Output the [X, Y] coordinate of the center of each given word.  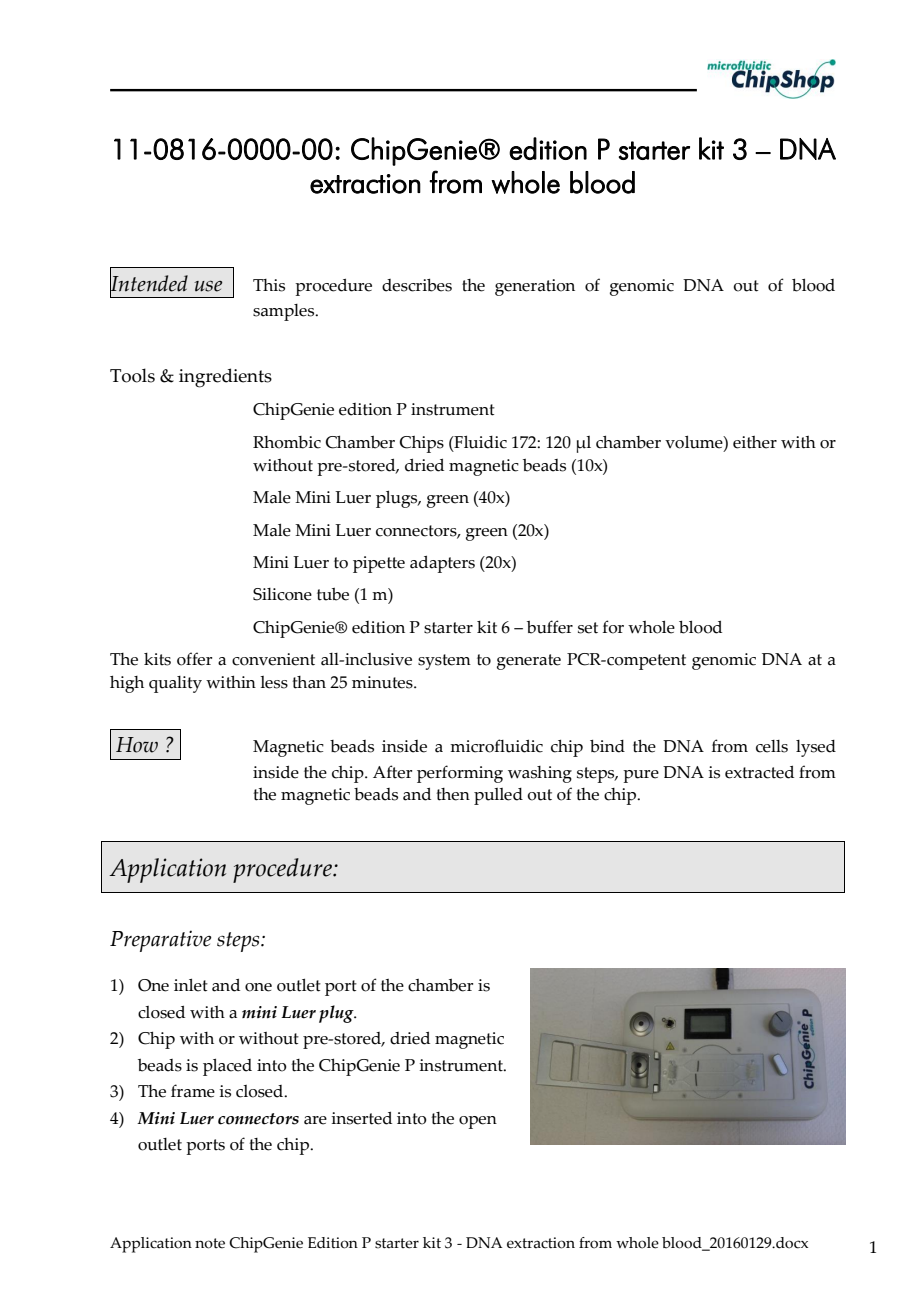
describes [417, 285]
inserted [361, 1118]
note [210, 1243]
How [137, 745]
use [208, 286]
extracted [759, 772]
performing [460, 774]
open [478, 1122]
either [755, 442]
